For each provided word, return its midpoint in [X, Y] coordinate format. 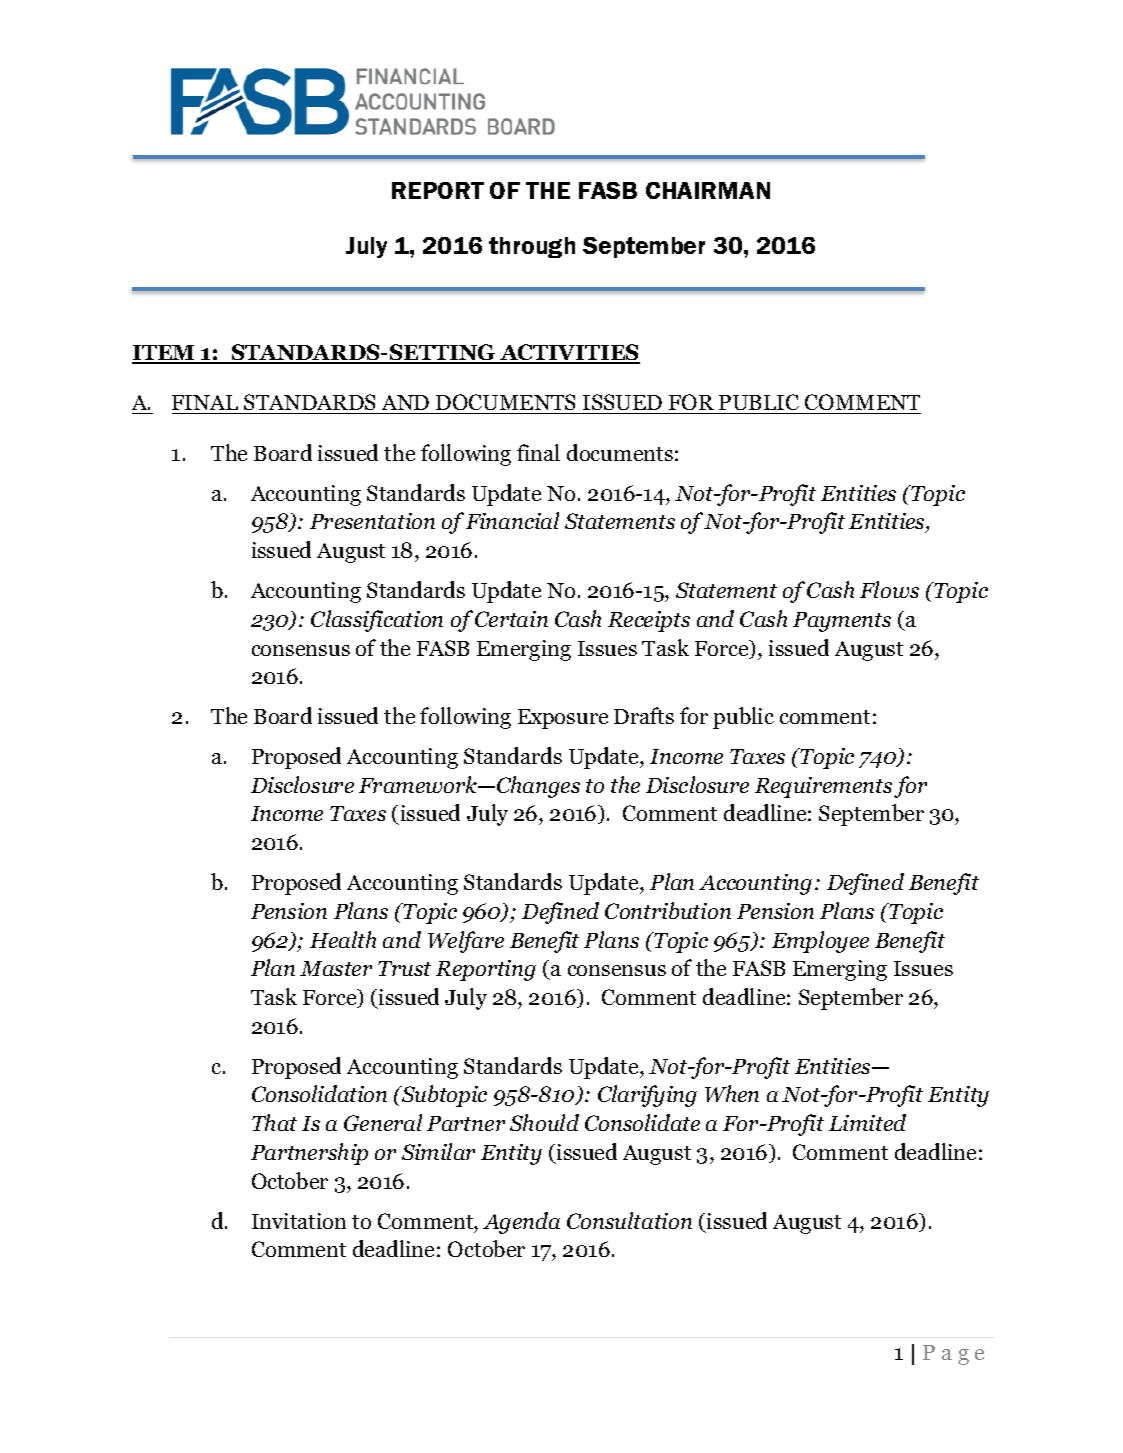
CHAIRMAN [708, 190]
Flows [889, 589]
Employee [820, 942]
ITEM [164, 354]
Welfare [466, 942]
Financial [512, 520]
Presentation [372, 521]
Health [343, 939]
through [532, 247]
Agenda [521, 1223]
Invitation [299, 1221]
